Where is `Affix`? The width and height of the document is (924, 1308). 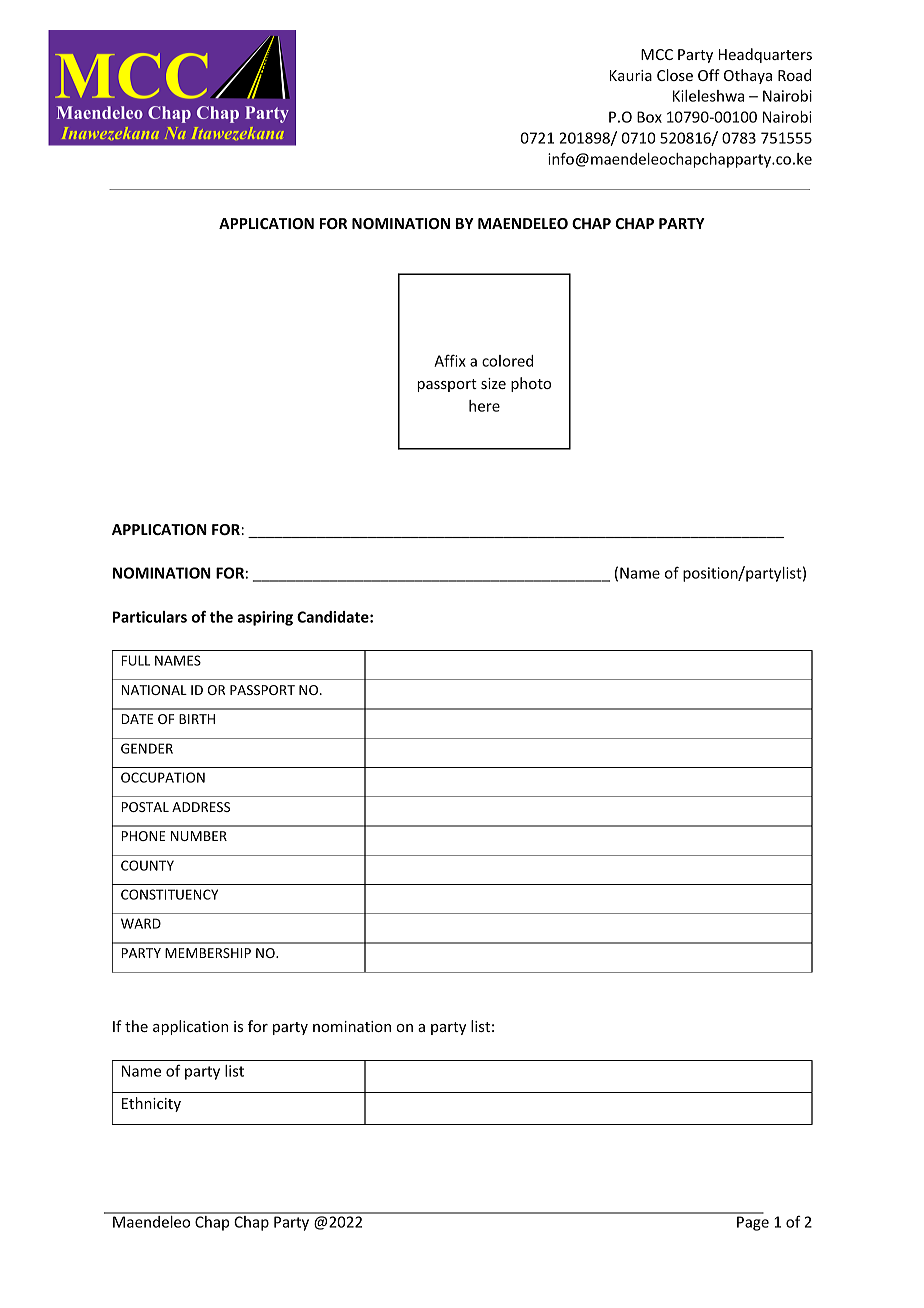
Affix is located at coordinates (450, 360).
